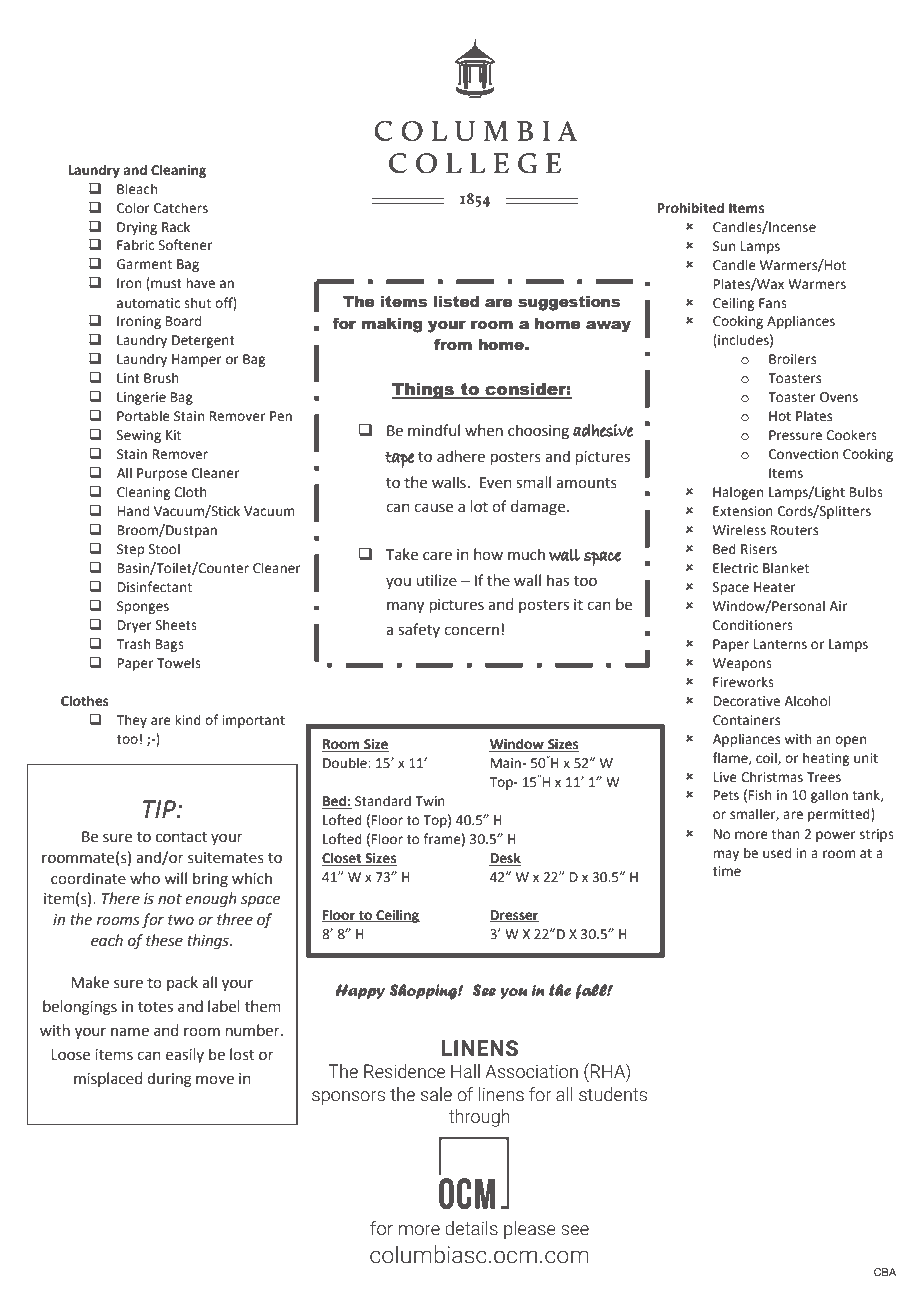  What do you see at coordinates (471, 1228) in the page?
I see `details` at bounding box center [471, 1228].
